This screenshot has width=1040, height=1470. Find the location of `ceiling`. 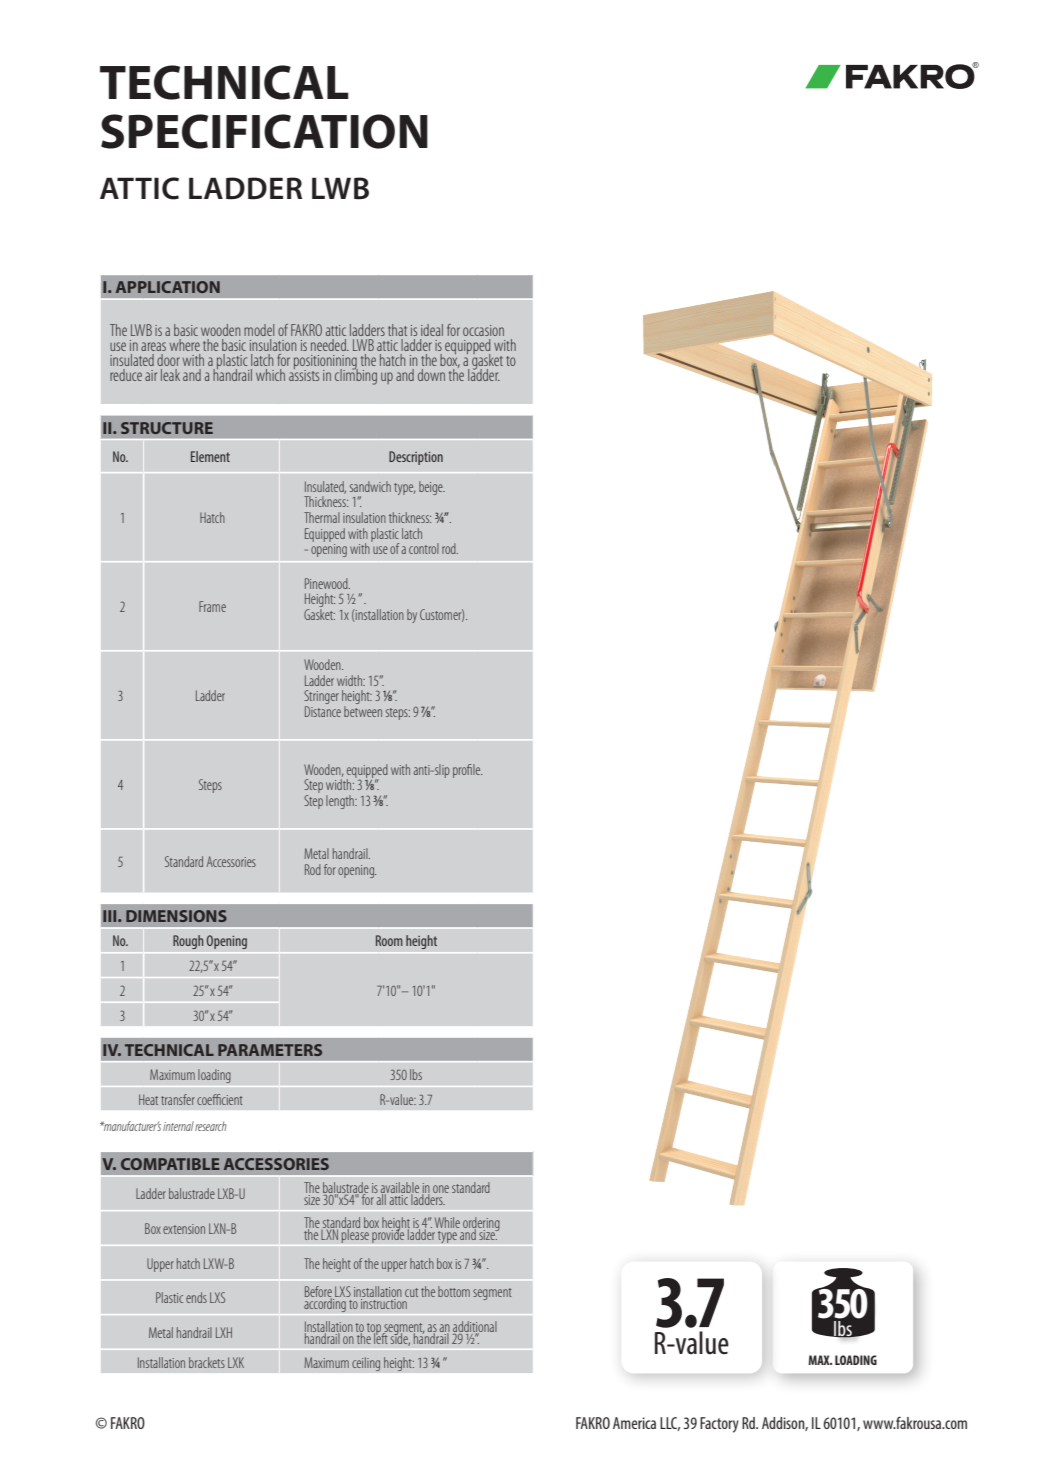

ceiling is located at coordinates (366, 1364).
